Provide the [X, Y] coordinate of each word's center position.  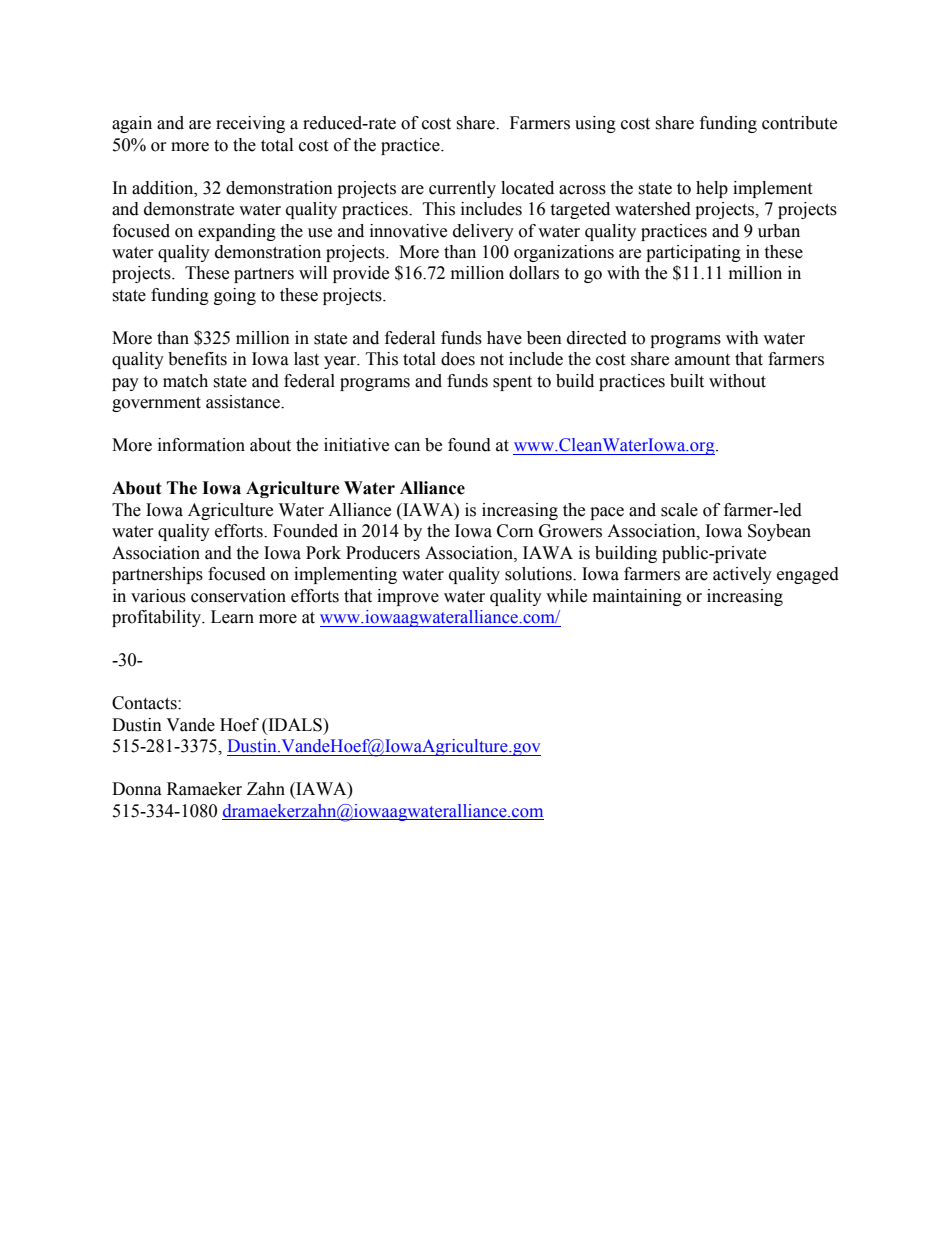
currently [462, 189]
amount [702, 360]
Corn [515, 531]
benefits [197, 359]
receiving [250, 124]
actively [742, 575]
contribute [799, 123]
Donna [137, 789]
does [458, 359]
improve [408, 597]
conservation [238, 596]
